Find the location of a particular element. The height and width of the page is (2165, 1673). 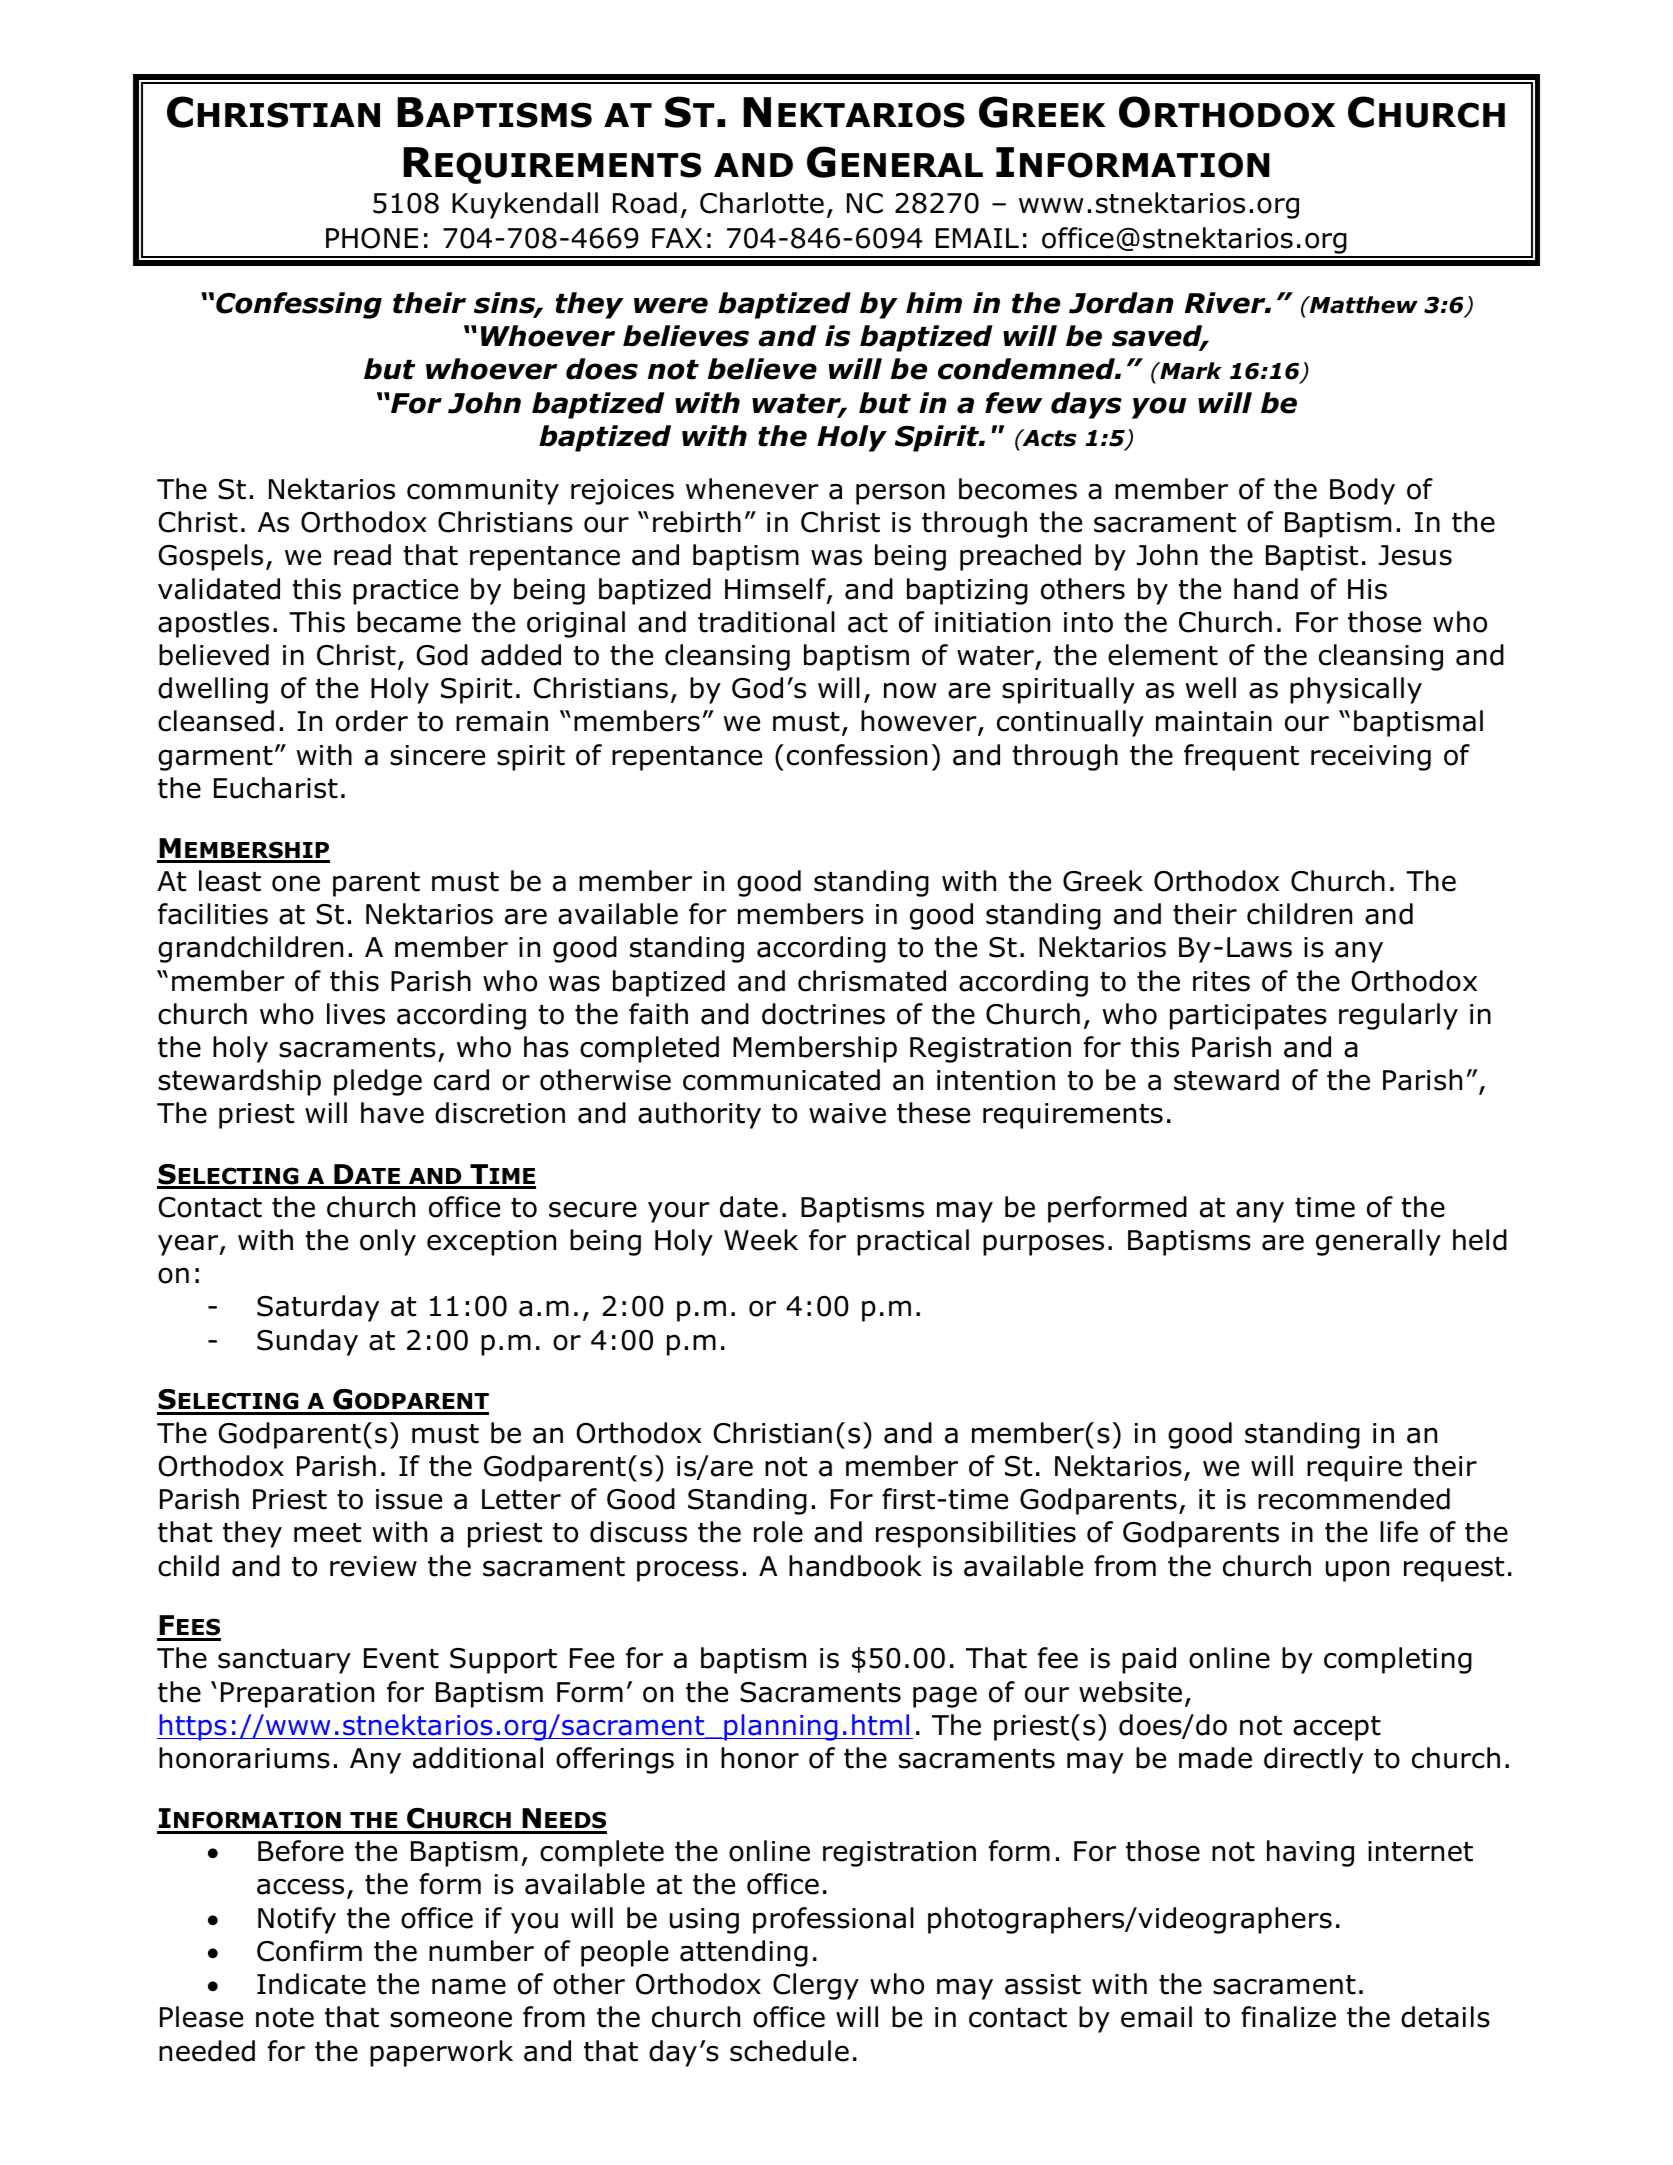

Sunday is located at coordinates (307, 1342).
